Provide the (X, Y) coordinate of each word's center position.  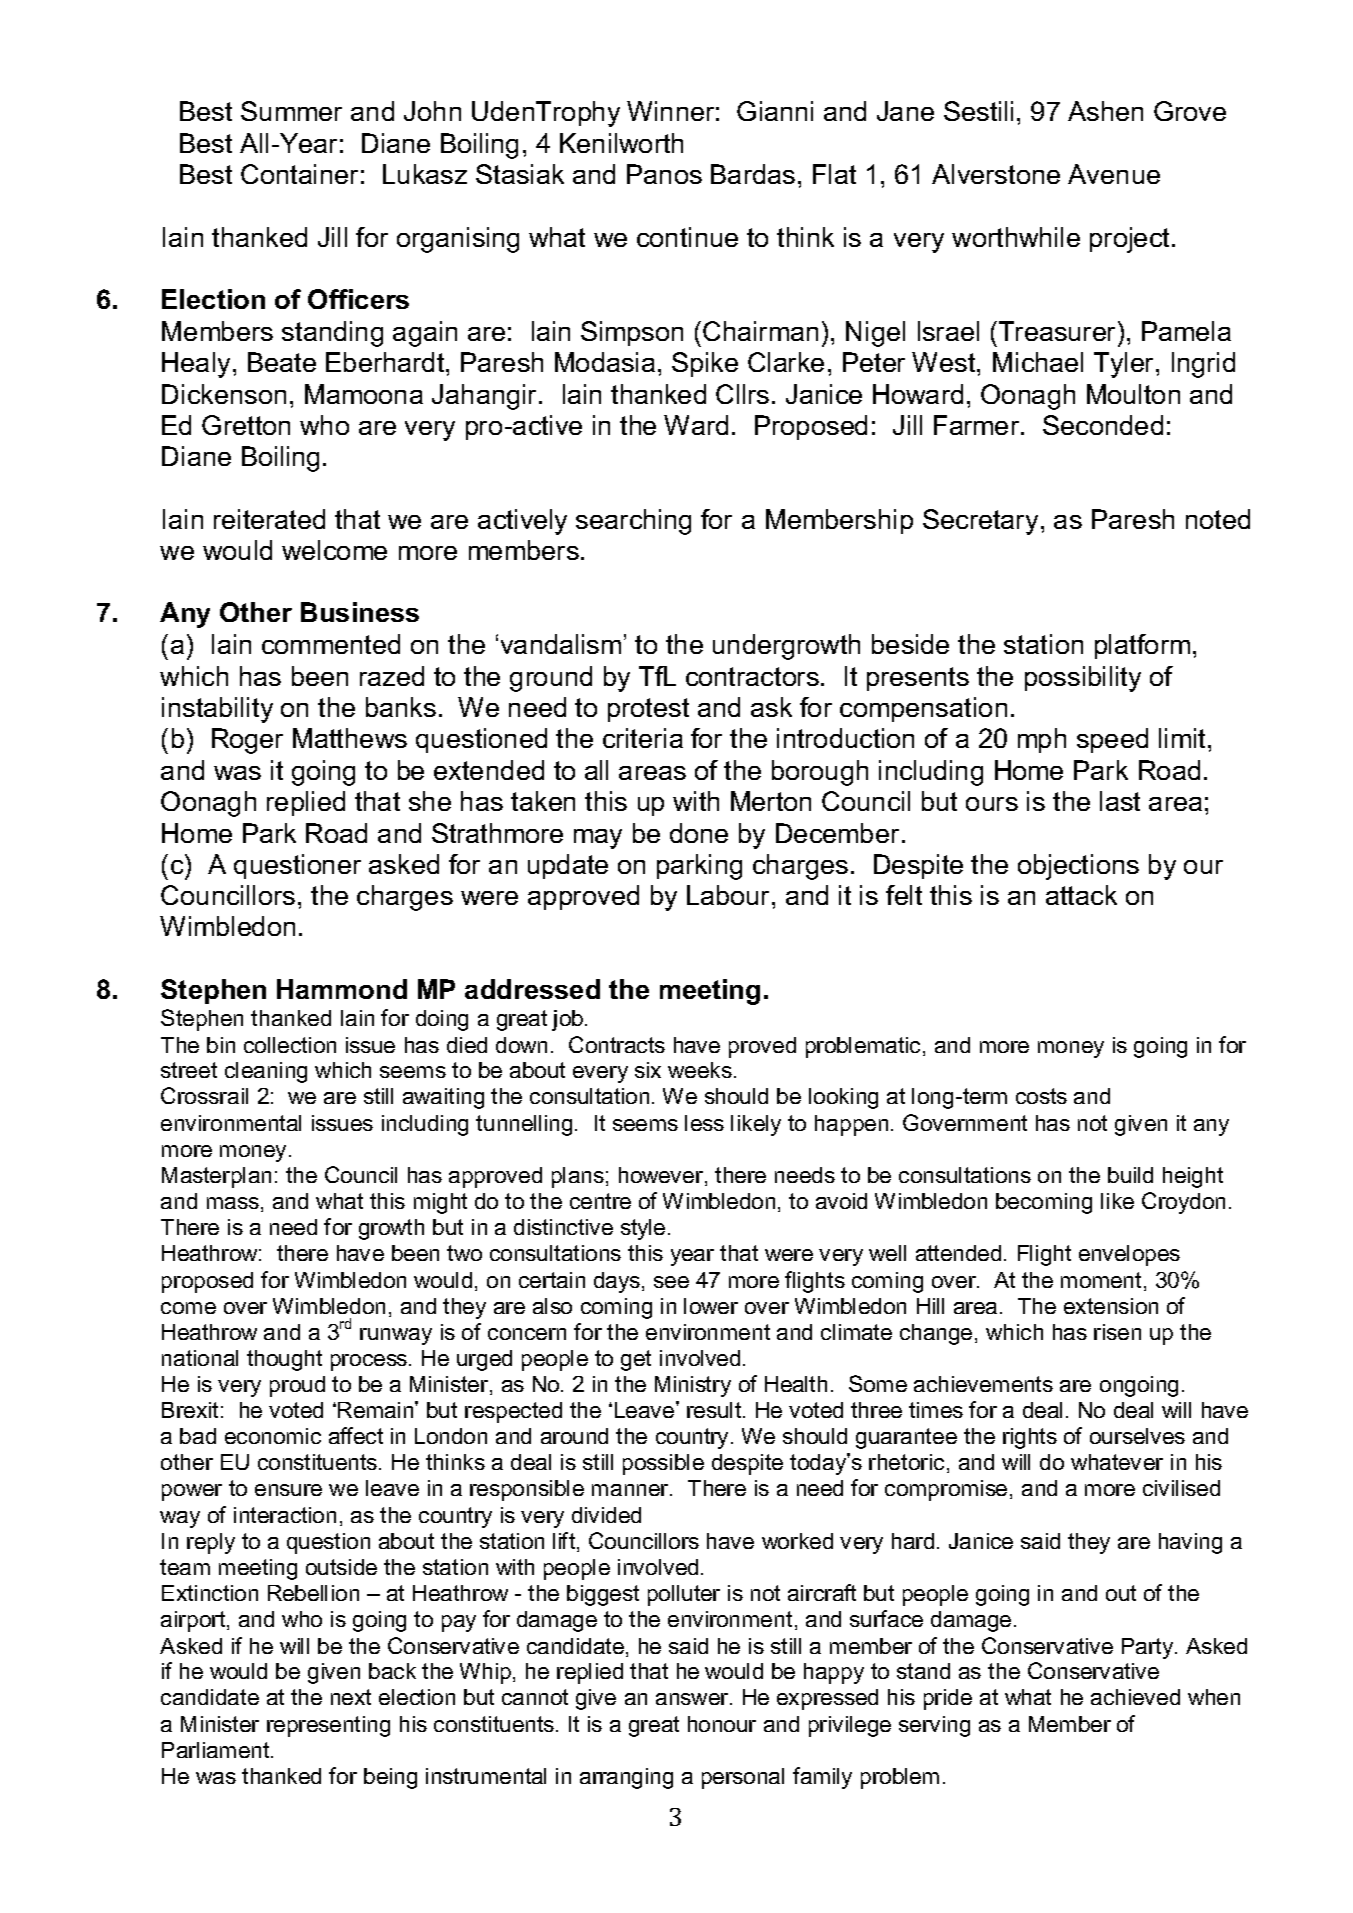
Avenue (1114, 174)
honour (722, 1724)
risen (1117, 1332)
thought (284, 1360)
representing (328, 1726)
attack (1081, 895)
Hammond (342, 989)
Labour (730, 895)
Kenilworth (621, 143)
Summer (291, 111)
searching (633, 522)
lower (711, 1306)
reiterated (269, 519)
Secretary (980, 522)
